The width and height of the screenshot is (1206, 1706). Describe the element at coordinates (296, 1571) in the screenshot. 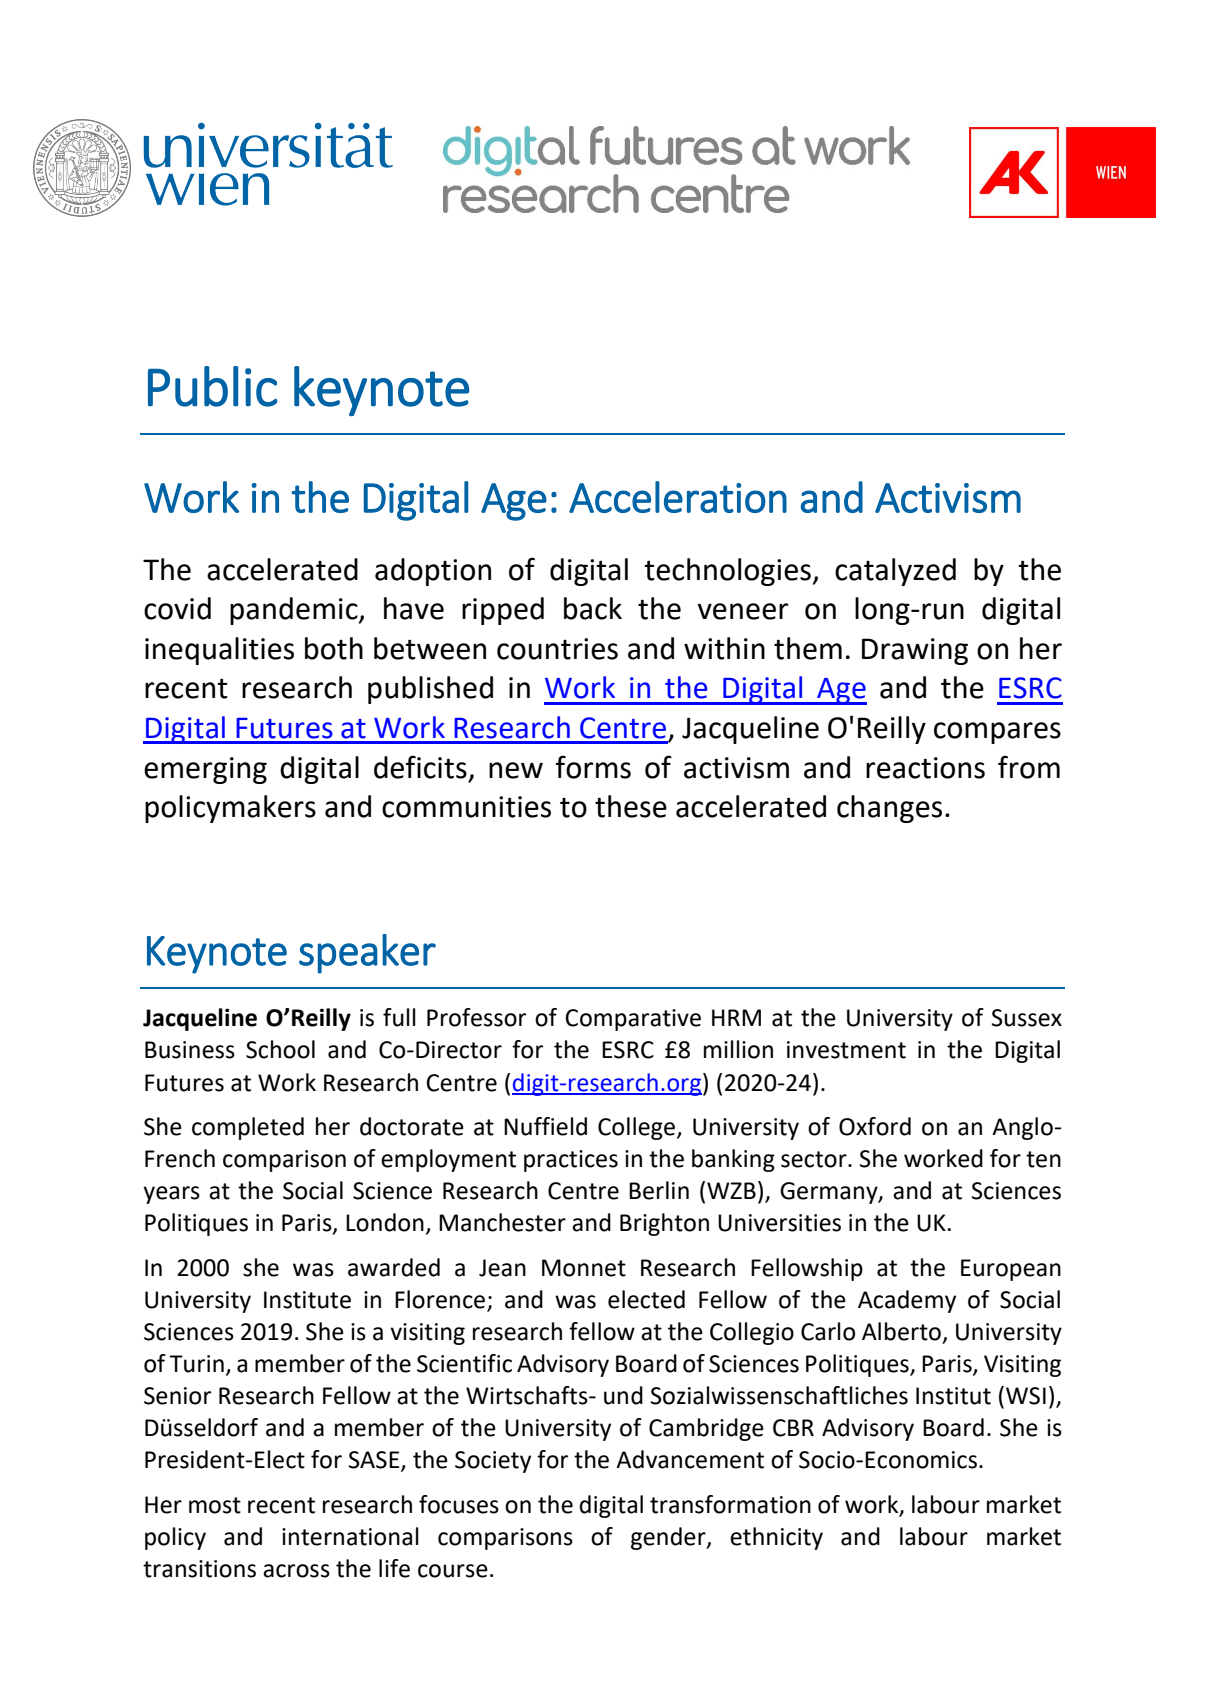

I see `across` at that location.
